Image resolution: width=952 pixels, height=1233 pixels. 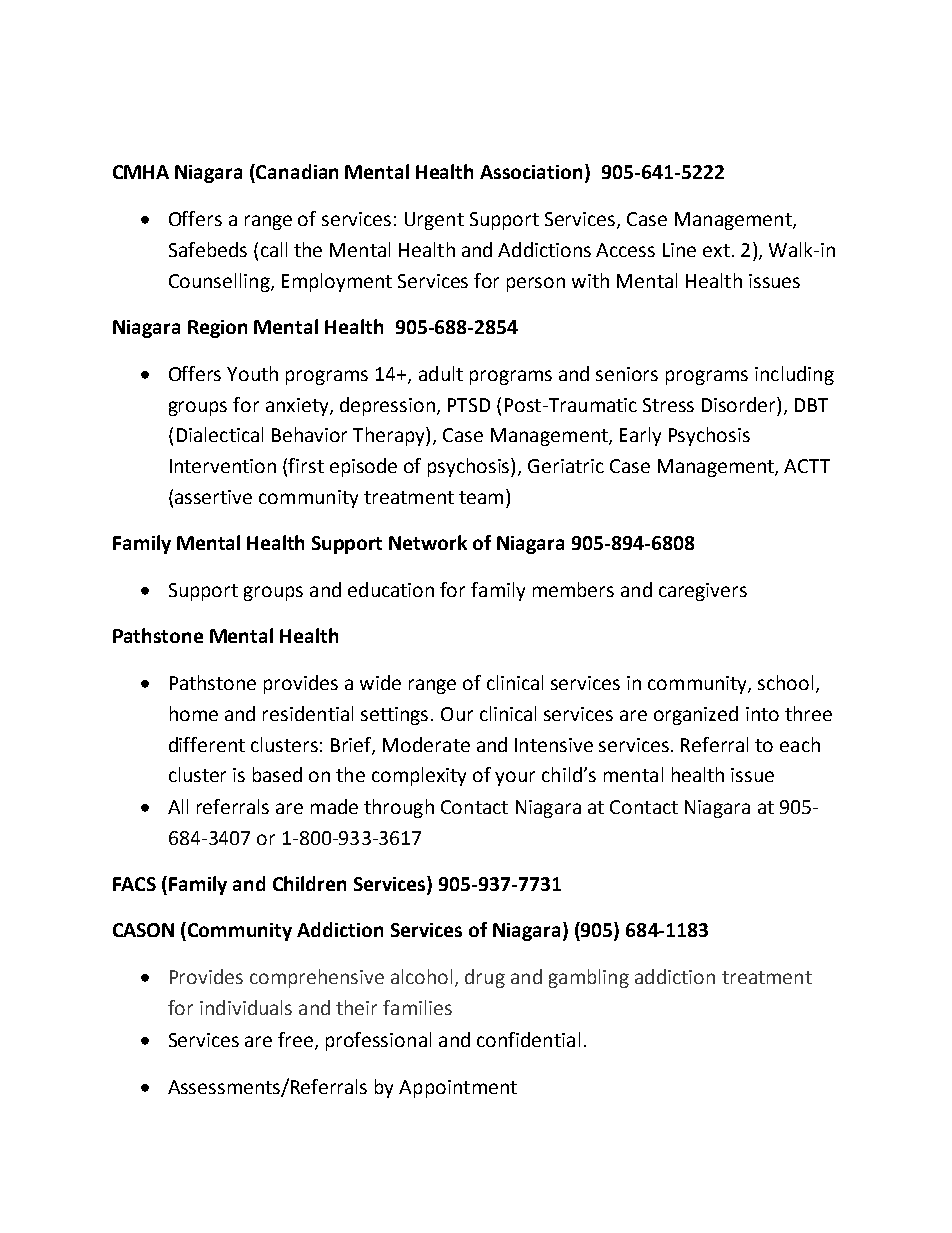 I want to click on Stress, so click(x=668, y=405).
